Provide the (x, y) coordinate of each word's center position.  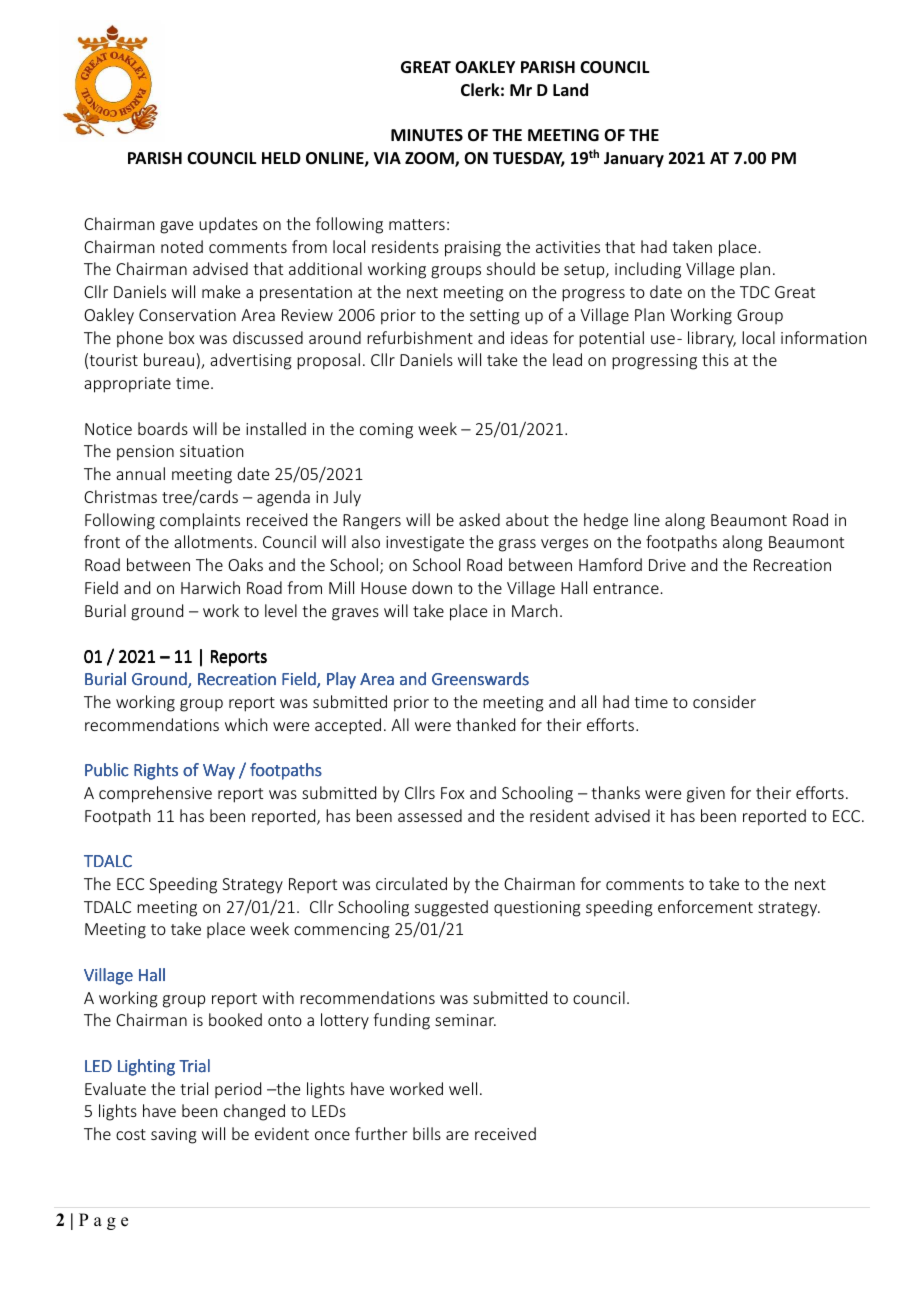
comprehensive (155, 794)
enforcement (705, 906)
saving (174, 1136)
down (432, 587)
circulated (411, 883)
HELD (281, 158)
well (463, 1088)
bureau (169, 359)
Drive (667, 565)
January (634, 160)
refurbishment (420, 337)
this (715, 359)
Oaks (245, 564)
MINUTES (427, 135)
